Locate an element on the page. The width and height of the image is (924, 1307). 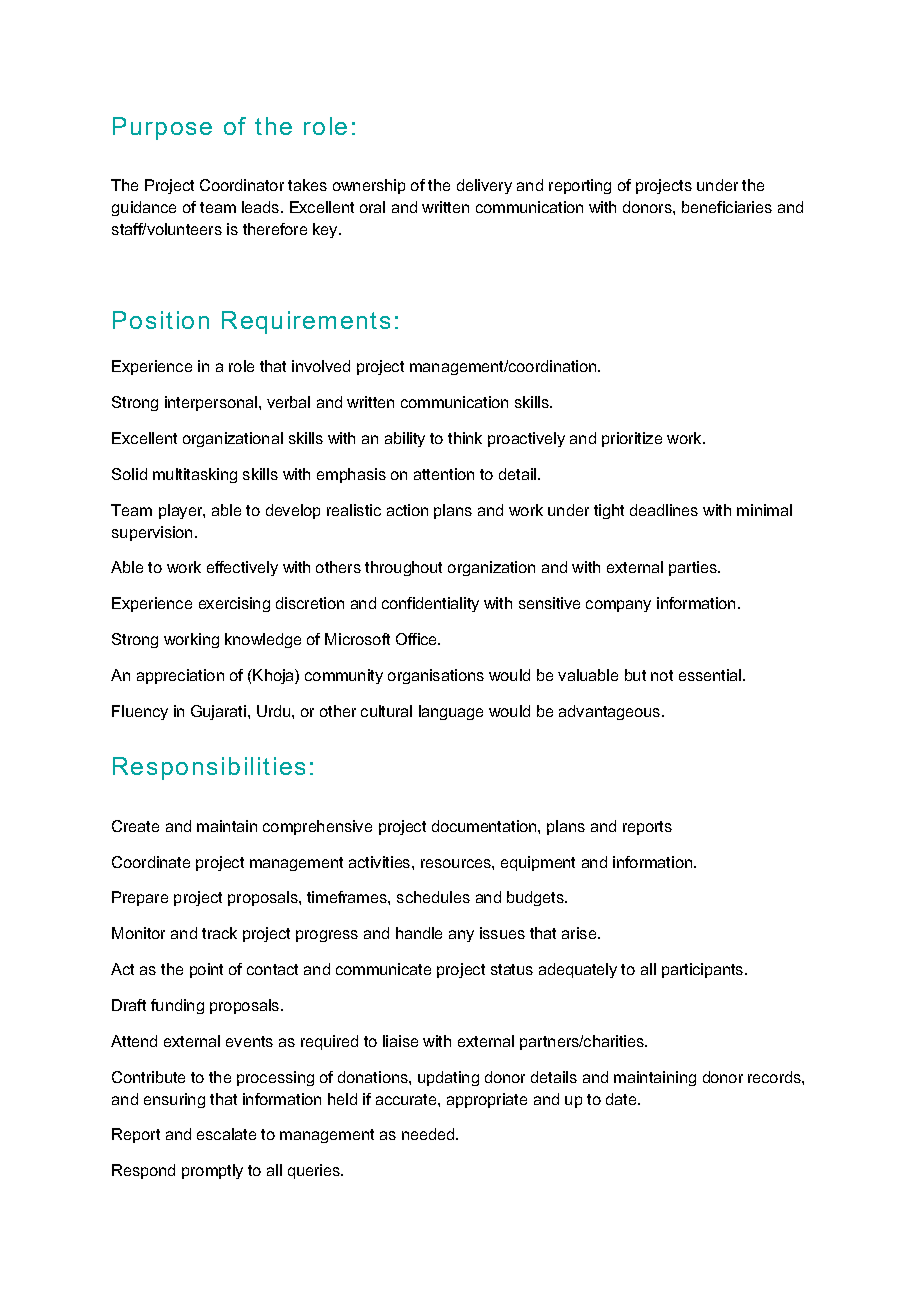
date is located at coordinates (622, 1099).
